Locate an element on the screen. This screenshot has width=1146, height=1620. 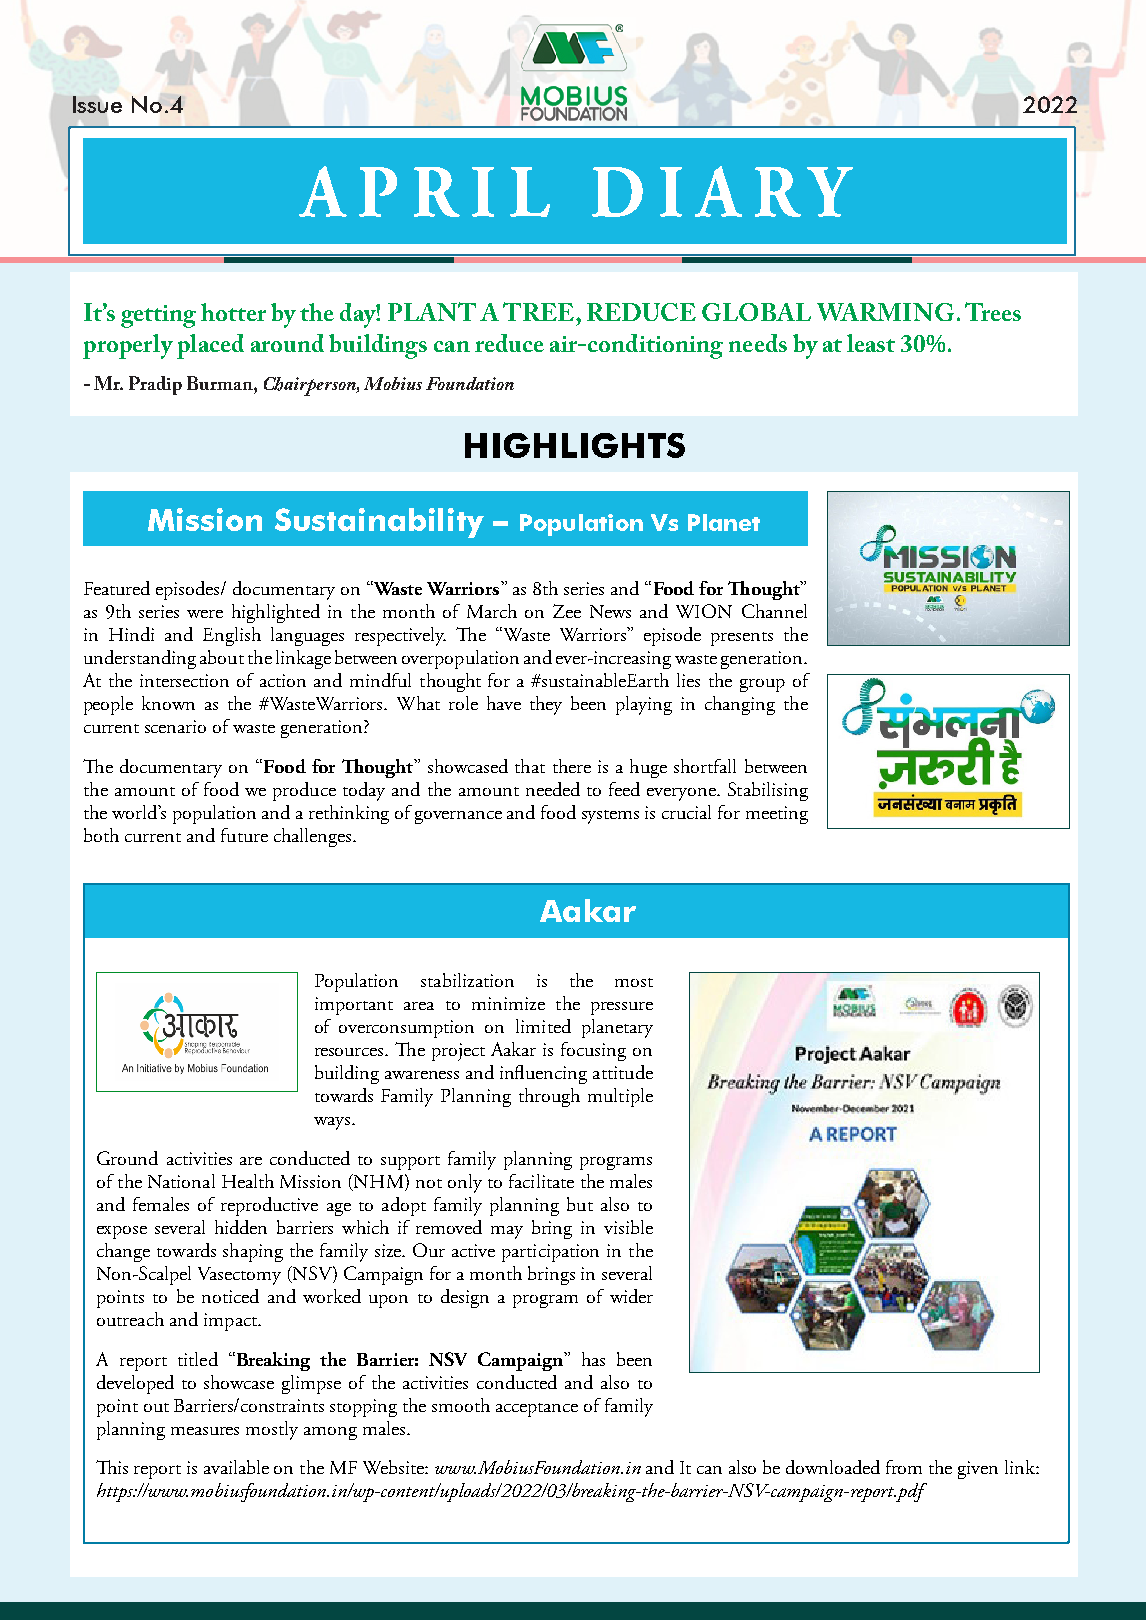
Burman is located at coordinates (221, 383).
